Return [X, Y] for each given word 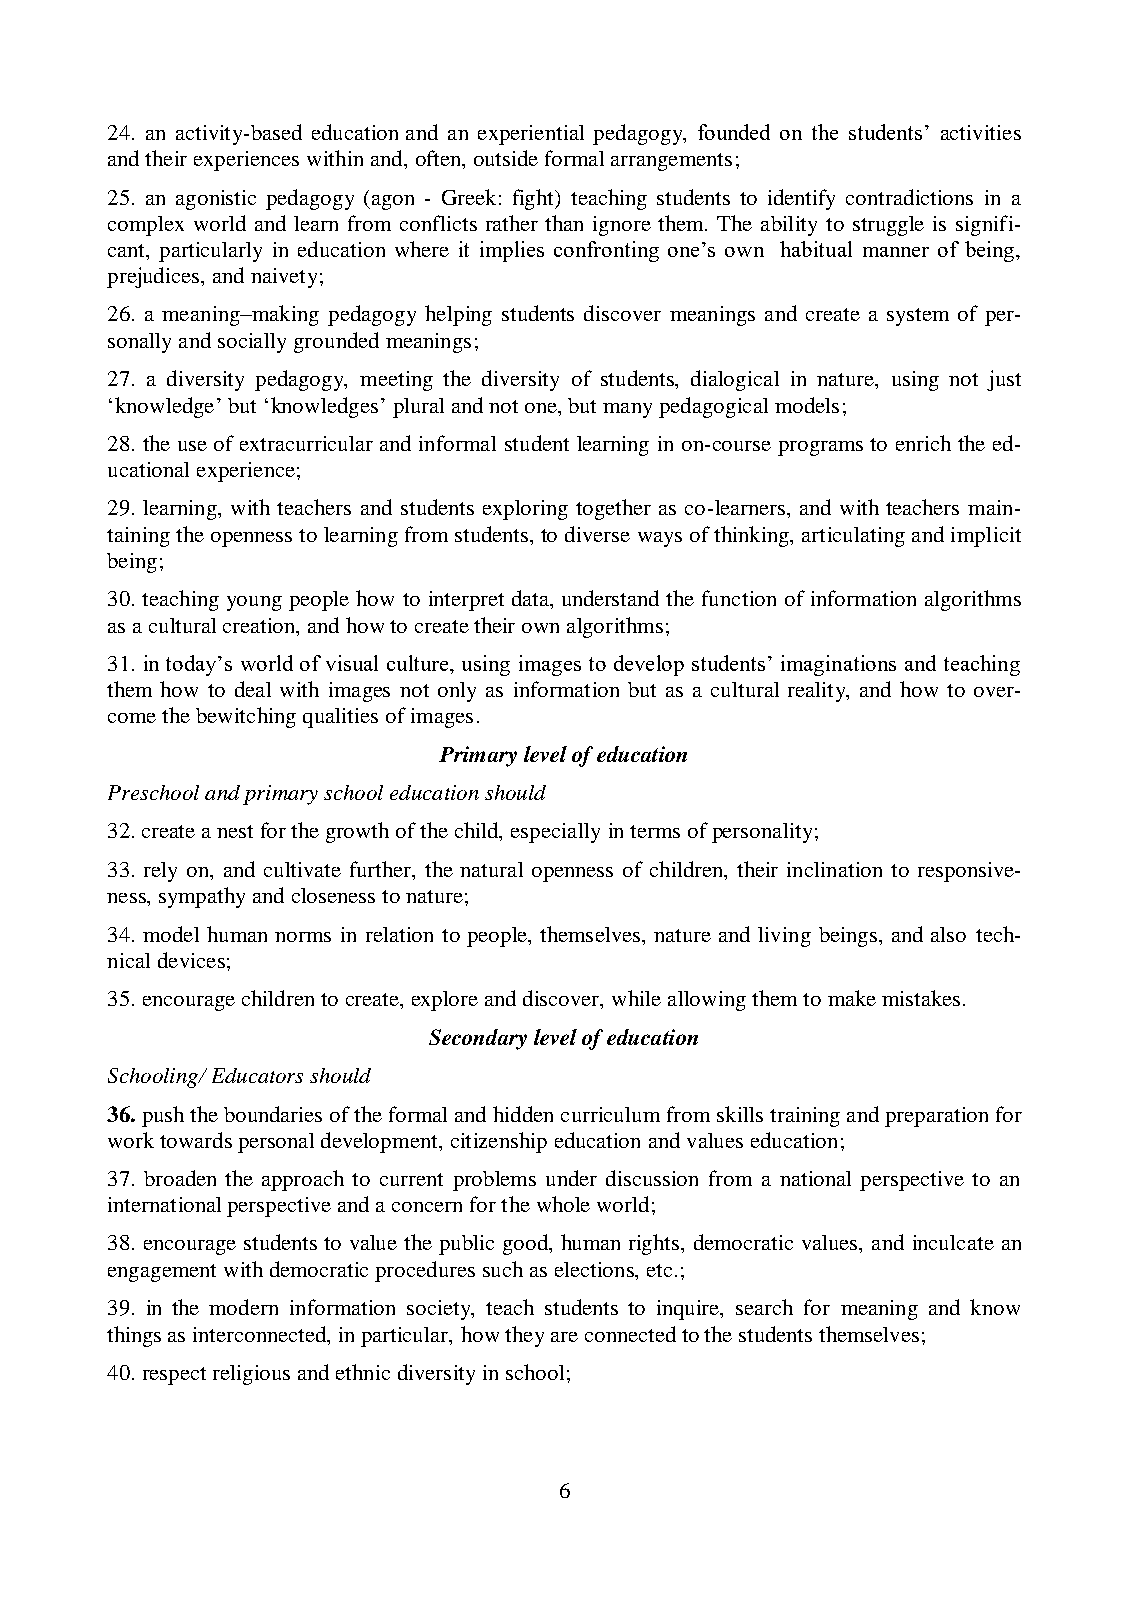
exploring [525, 510]
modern [243, 1307]
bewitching [246, 717]
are [564, 1337]
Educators [257, 1075]
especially [555, 833]
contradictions [909, 197]
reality [818, 692]
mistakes [921, 998]
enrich [923, 443]
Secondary [478, 1039]
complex [146, 226]
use [192, 446]
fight [535, 199]
